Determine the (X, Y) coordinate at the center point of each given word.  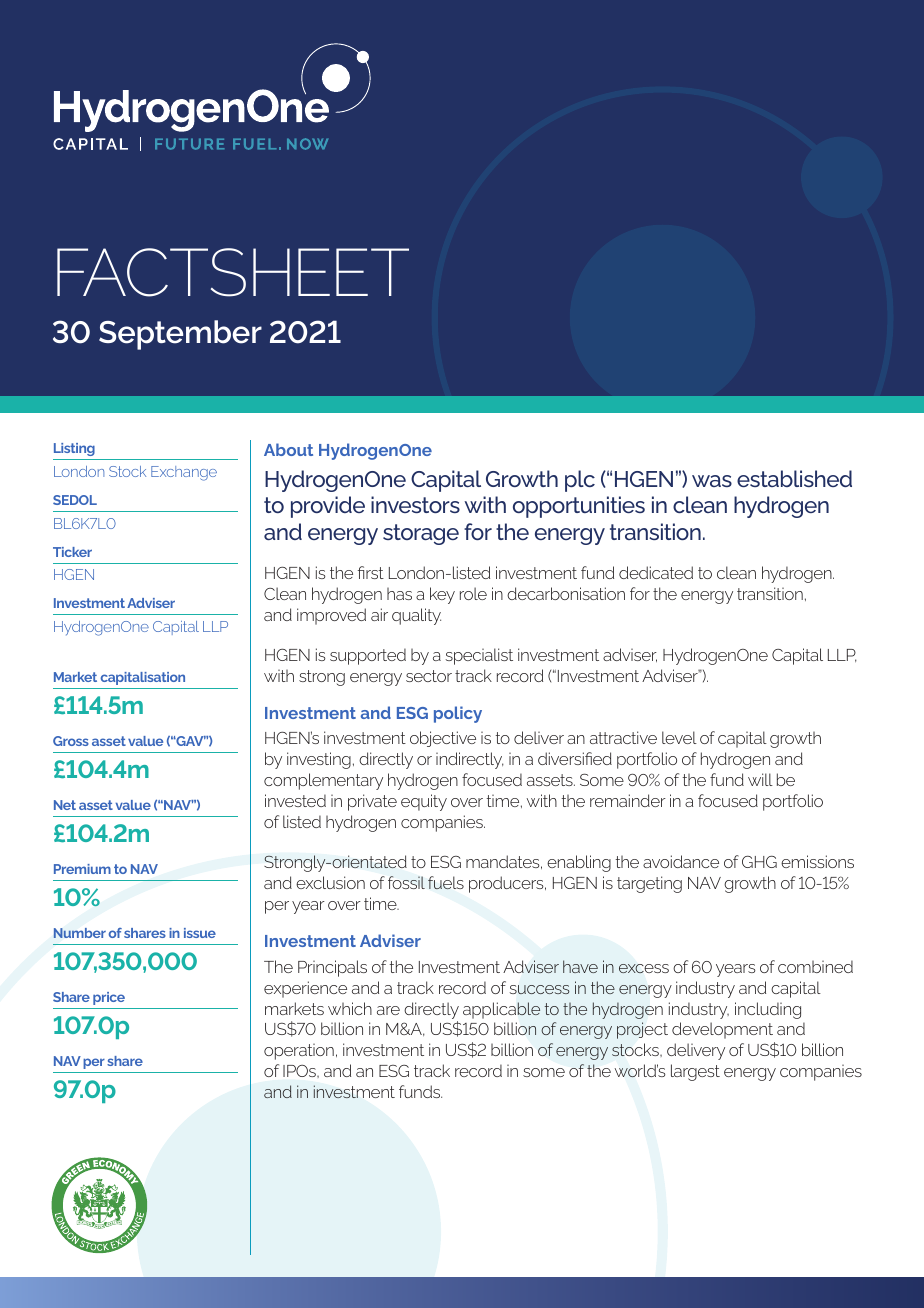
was (712, 481)
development (722, 1030)
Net (65, 805)
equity (424, 802)
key (442, 595)
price (109, 998)
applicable (501, 1010)
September (180, 335)
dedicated (656, 572)
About (288, 449)
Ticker (72, 552)
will (760, 779)
